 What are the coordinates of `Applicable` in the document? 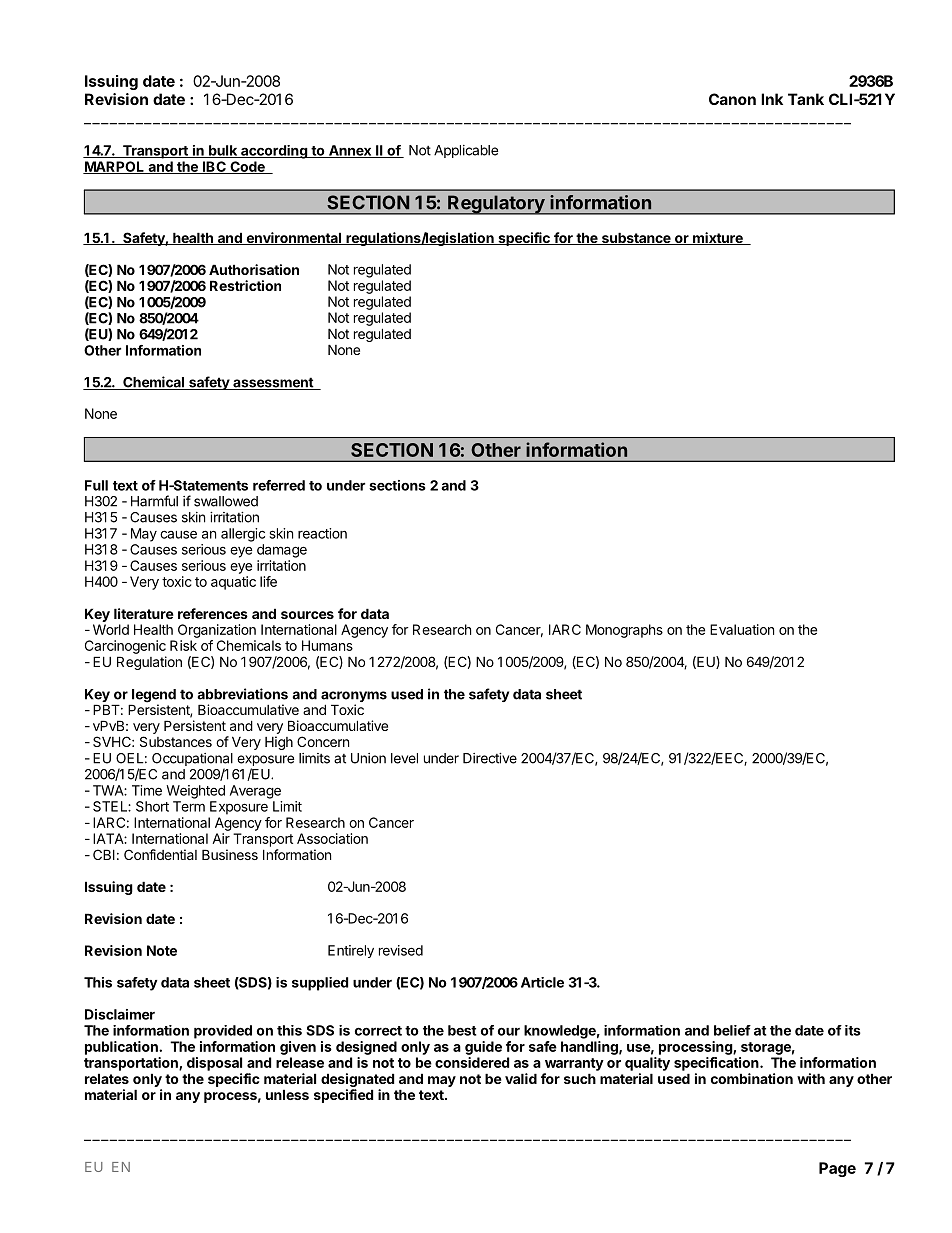 It's located at (466, 151).
